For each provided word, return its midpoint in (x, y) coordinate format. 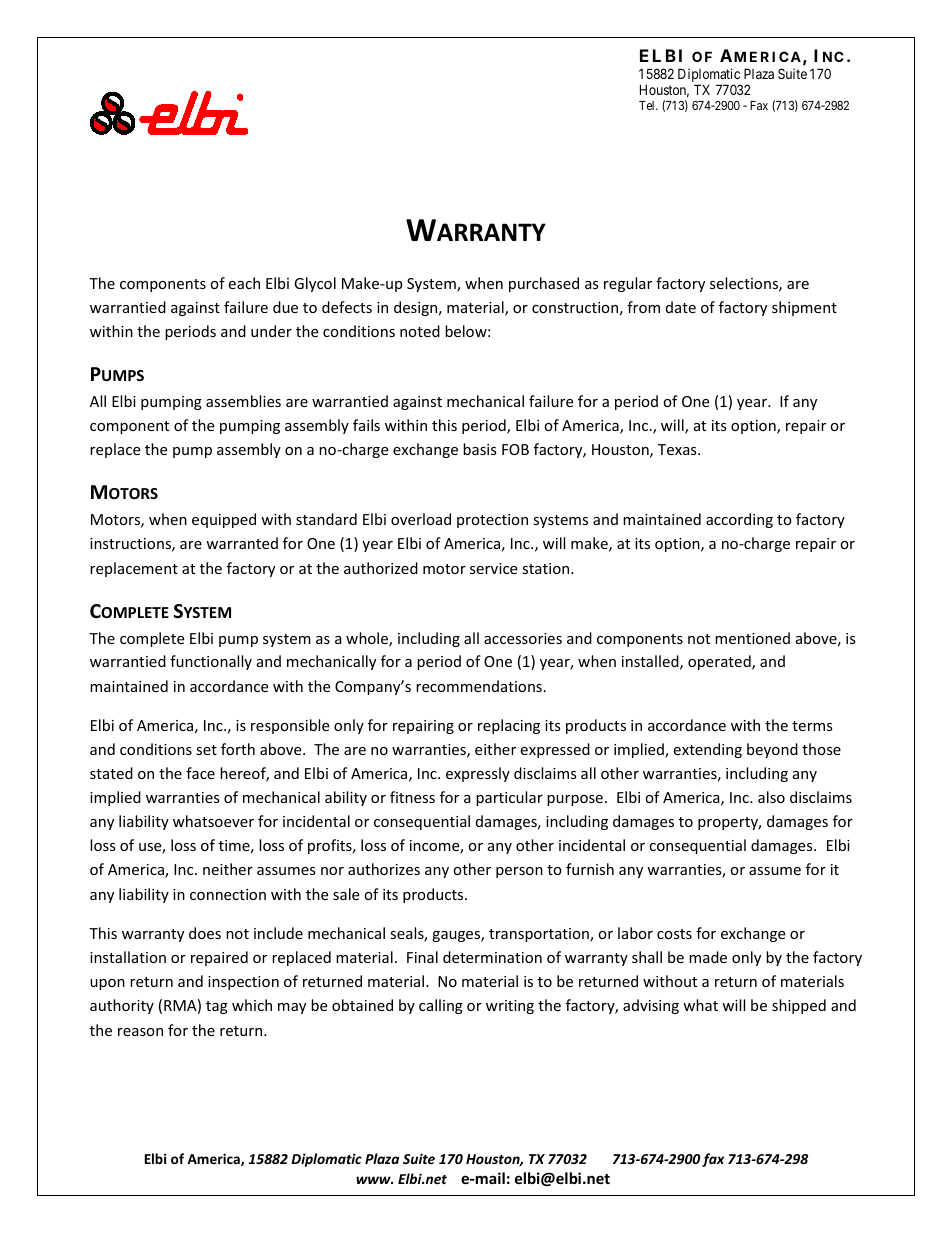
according (739, 520)
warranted (242, 543)
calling (441, 1006)
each (244, 283)
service (493, 568)
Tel (648, 105)
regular (628, 284)
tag (217, 1007)
